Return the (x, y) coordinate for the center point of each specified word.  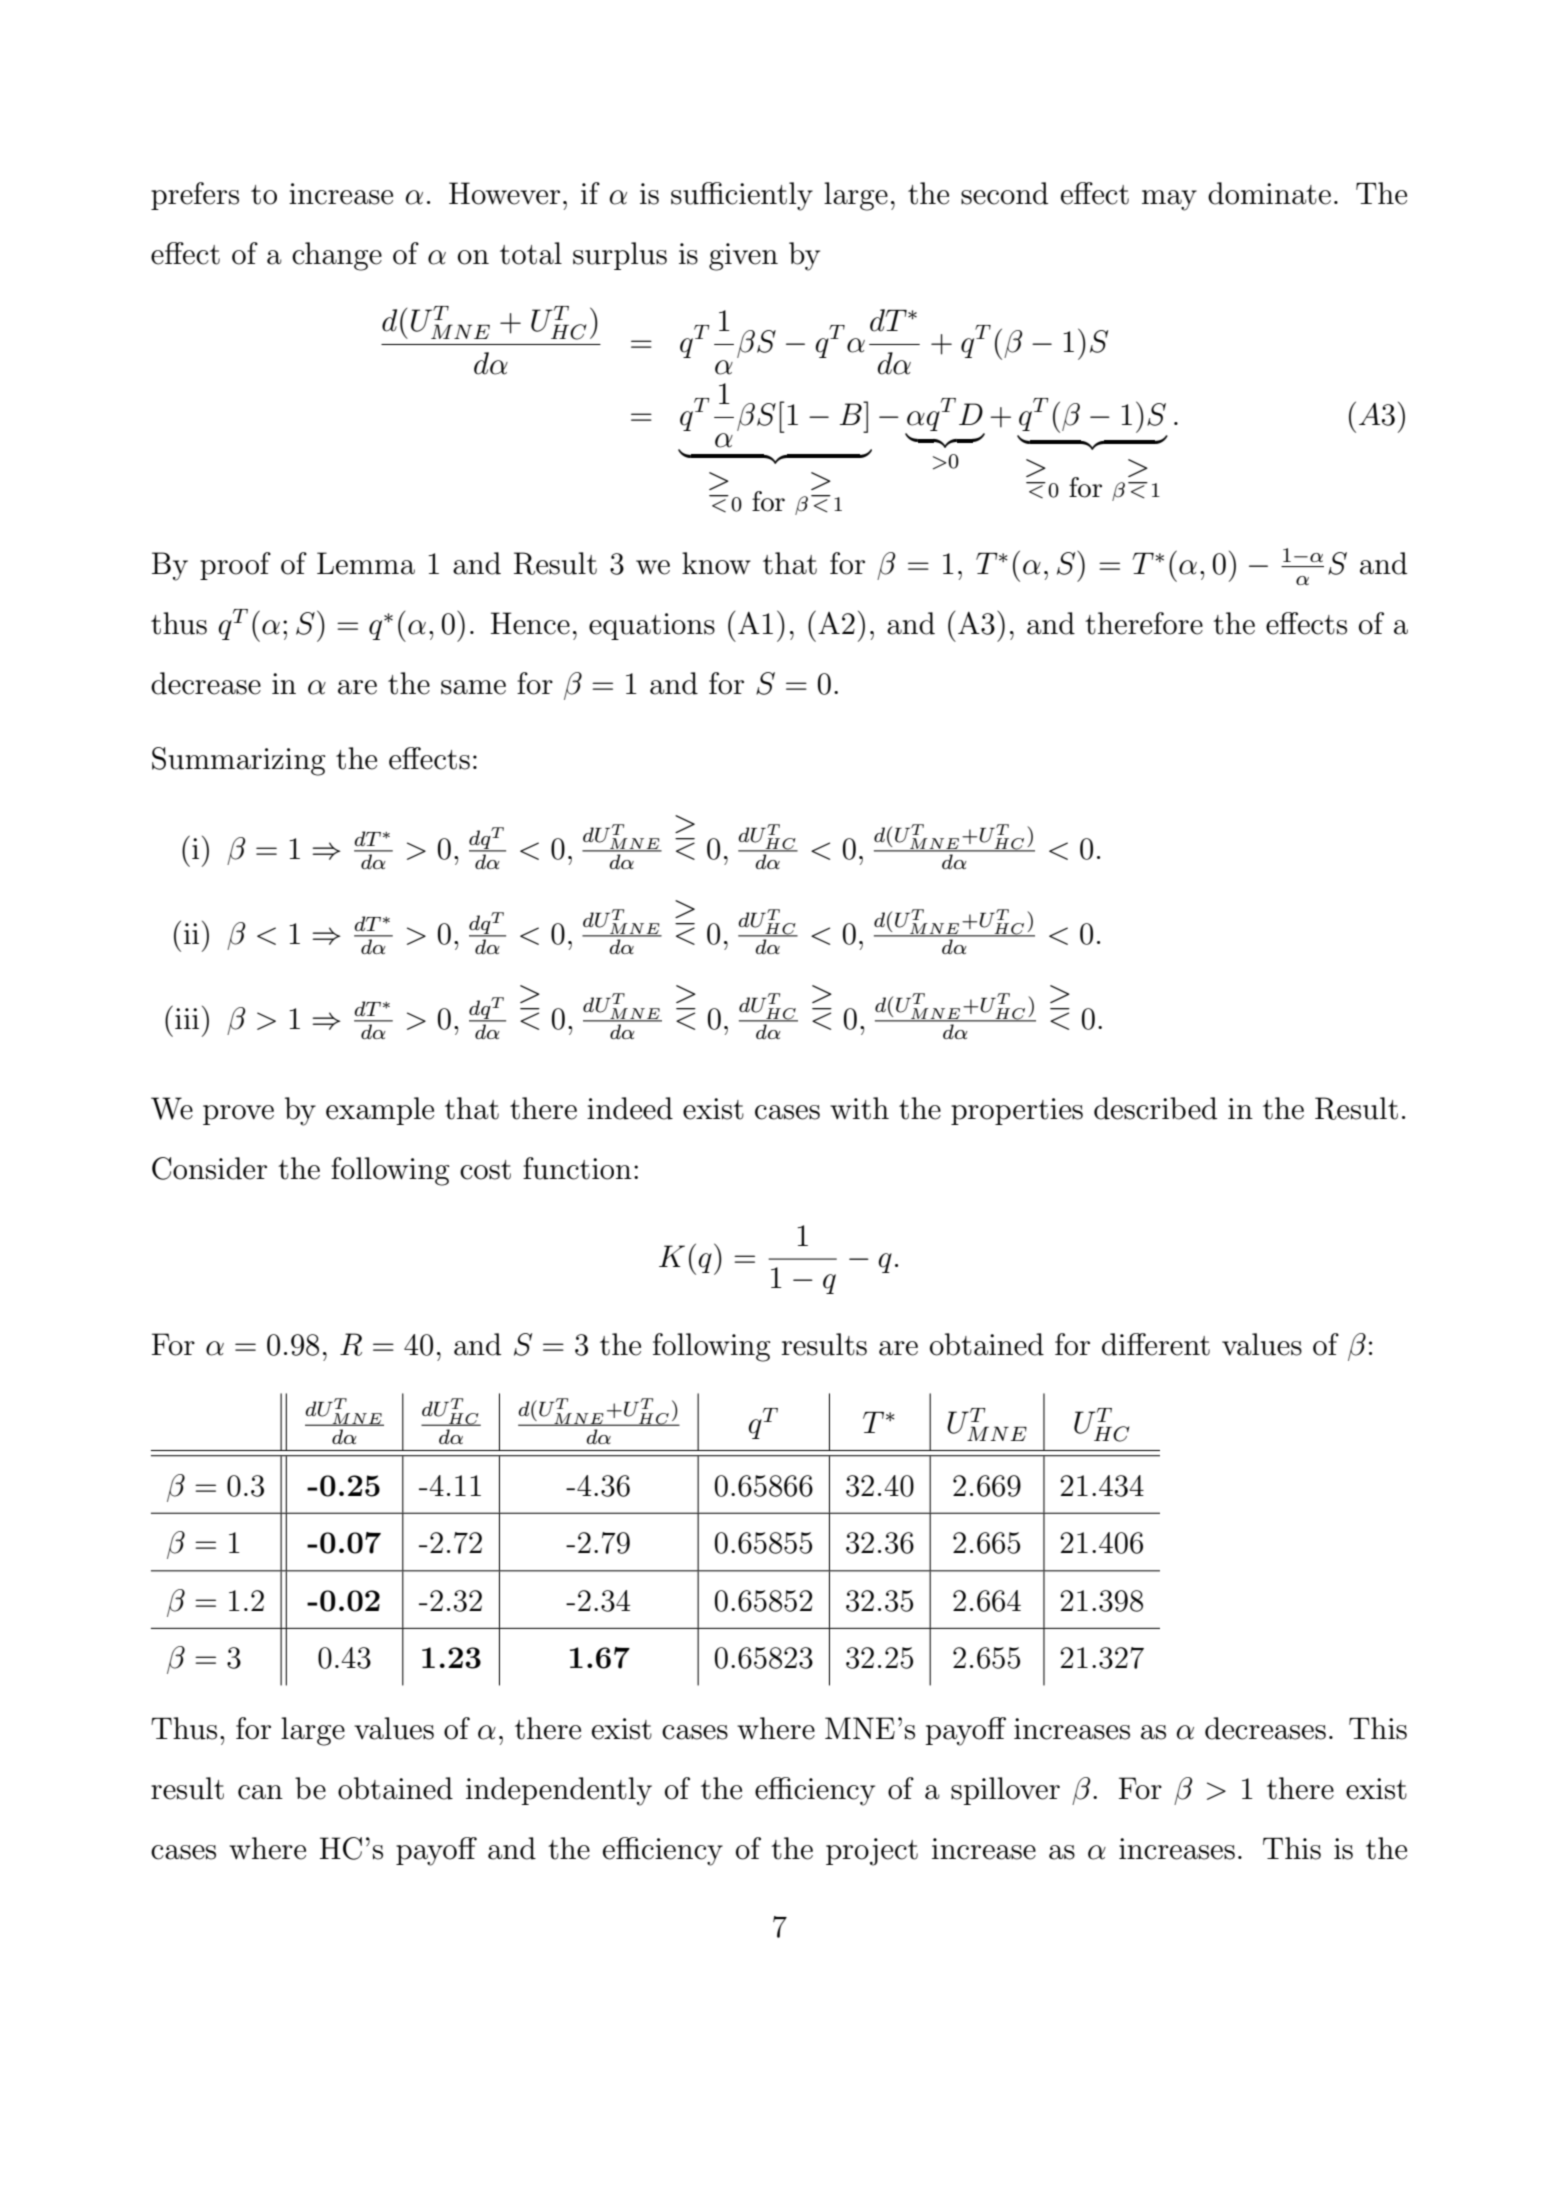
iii (187, 1018)
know (716, 563)
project (872, 1852)
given (743, 257)
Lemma (366, 563)
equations (652, 626)
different (1156, 1344)
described (1155, 1108)
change (337, 256)
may (1169, 200)
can (260, 1792)
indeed (630, 1108)
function (577, 1168)
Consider (209, 1168)
